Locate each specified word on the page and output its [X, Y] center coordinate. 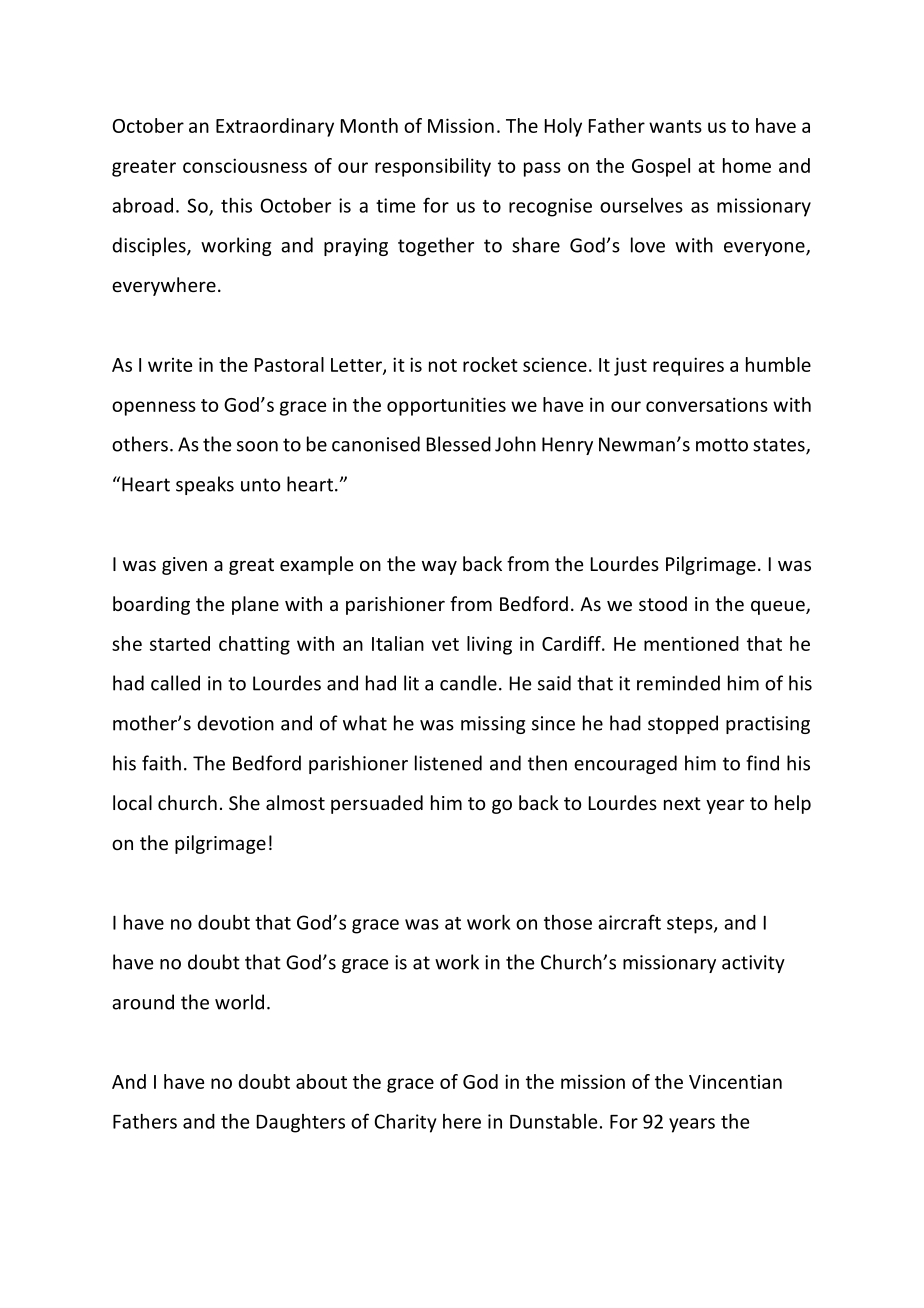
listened [448, 763]
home [747, 165]
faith [161, 763]
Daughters [301, 1123]
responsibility [433, 167]
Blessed [459, 444]
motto [722, 445]
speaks [205, 485]
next [682, 803]
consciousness [245, 165]
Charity [405, 1123]
